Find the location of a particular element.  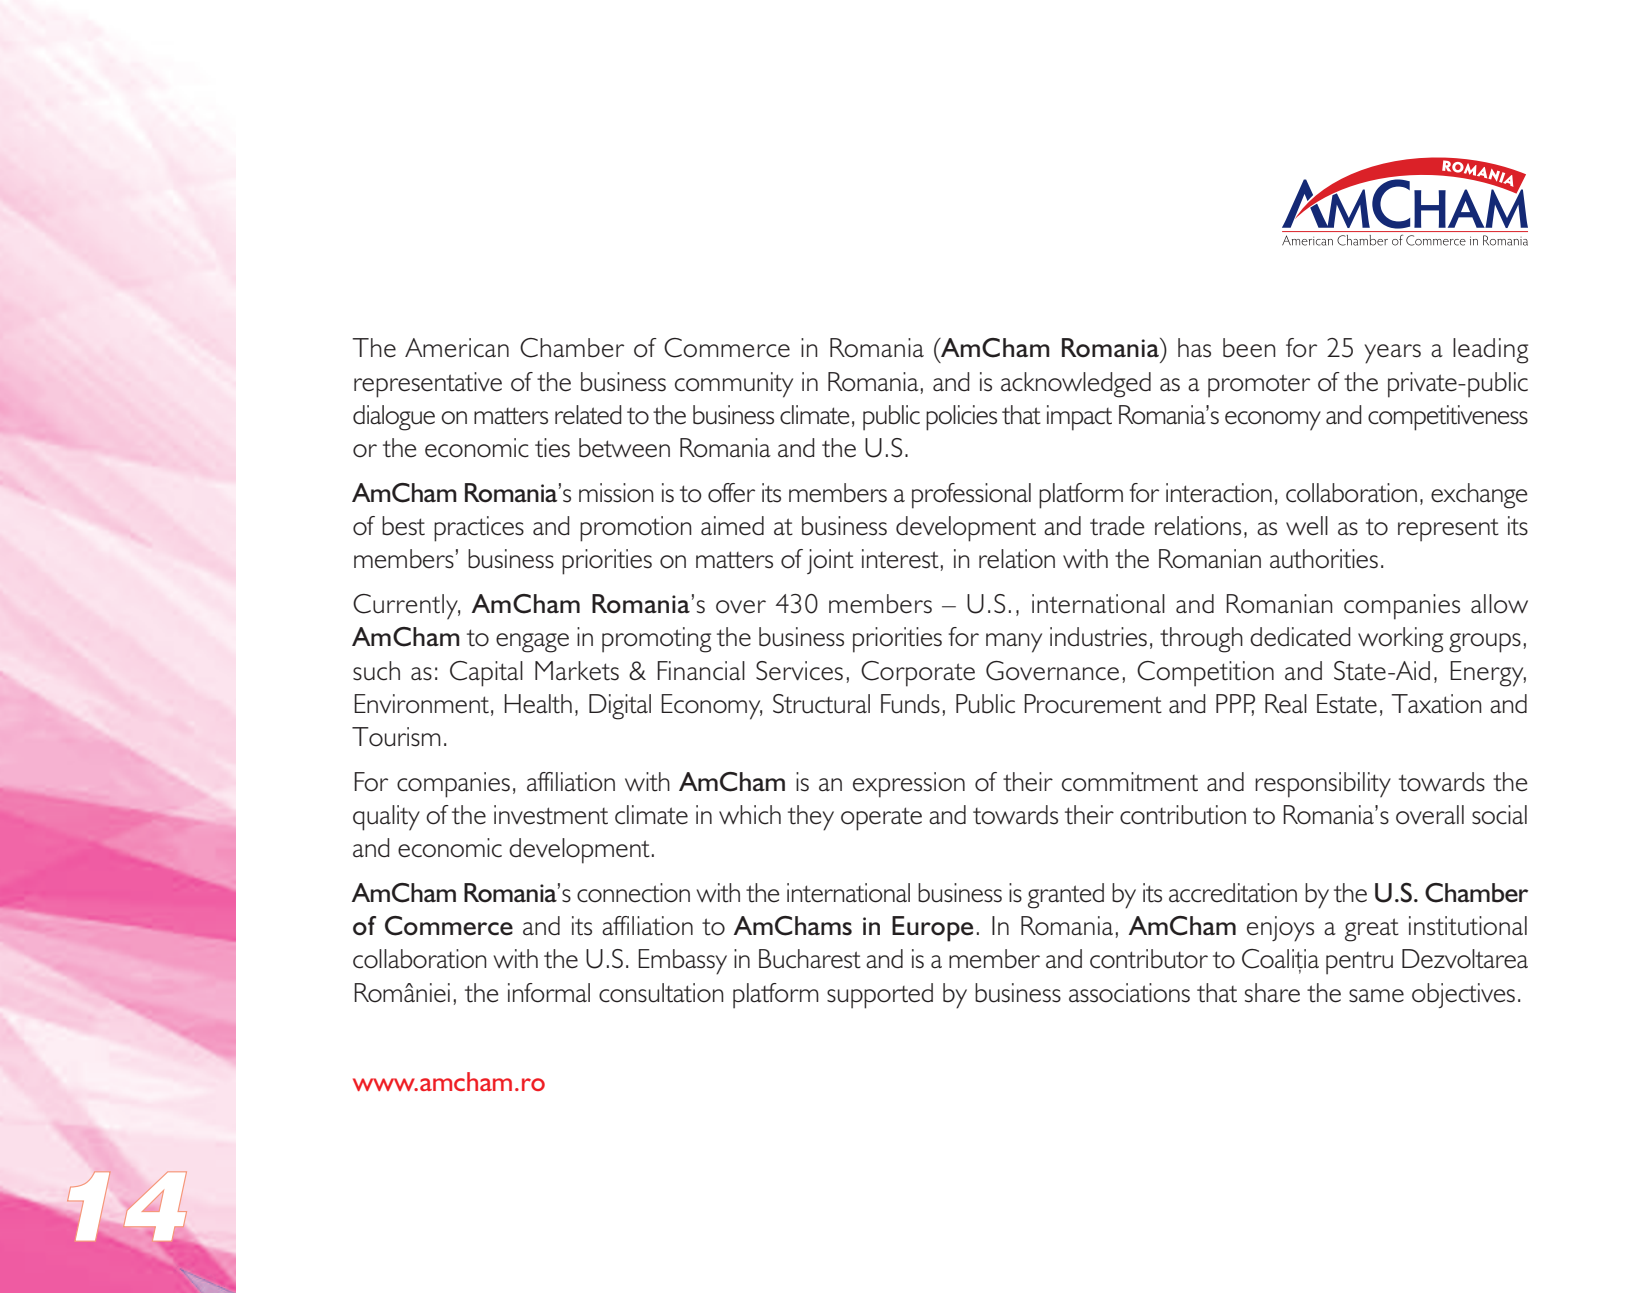

well is located at coordinates (1307, 526).
